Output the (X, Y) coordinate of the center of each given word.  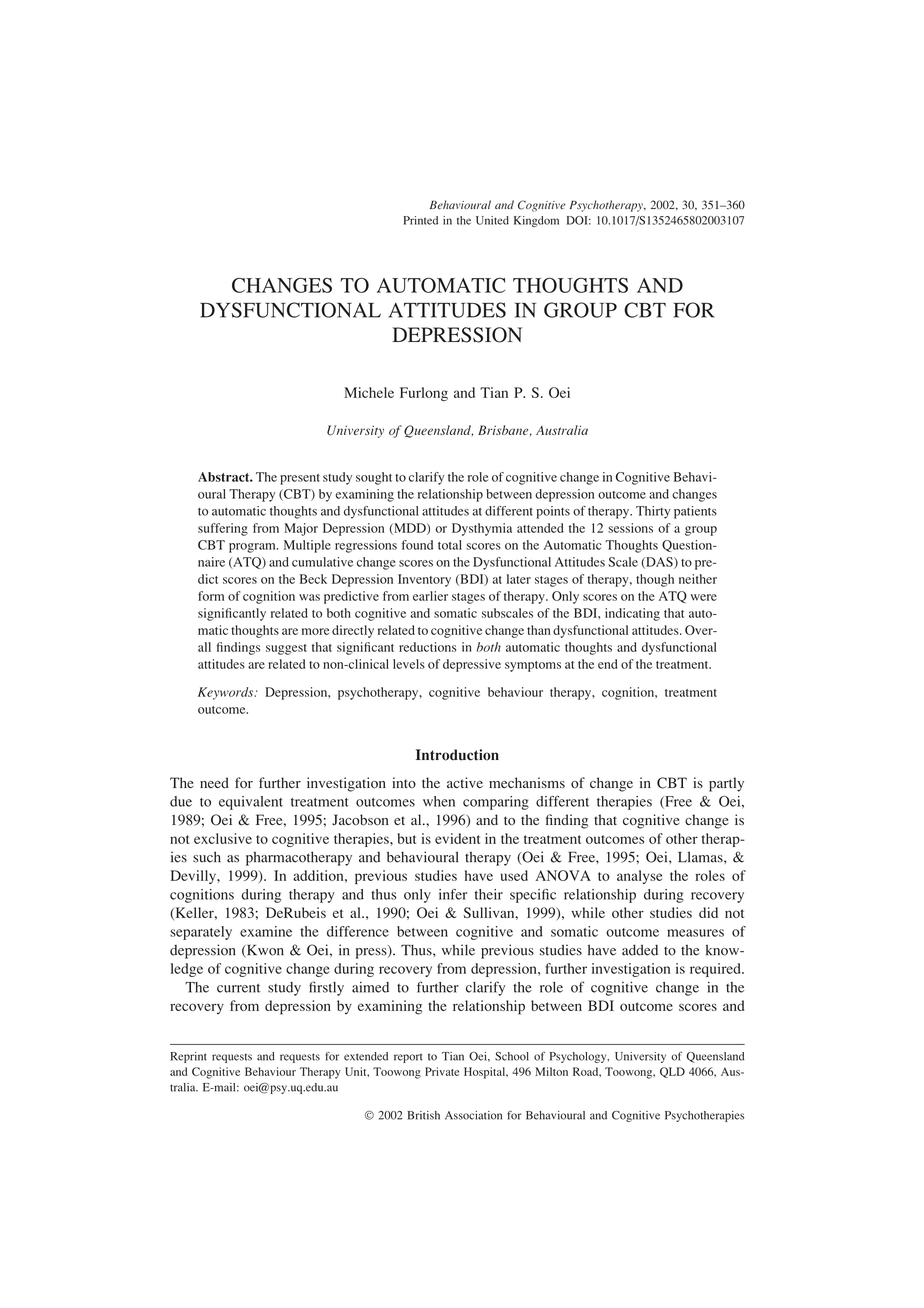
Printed (420, 220)
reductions (427, 647)
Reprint (188, 1057)
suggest (286, 649)
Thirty (653, 512)
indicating (632, 614)
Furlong (424, 394)
